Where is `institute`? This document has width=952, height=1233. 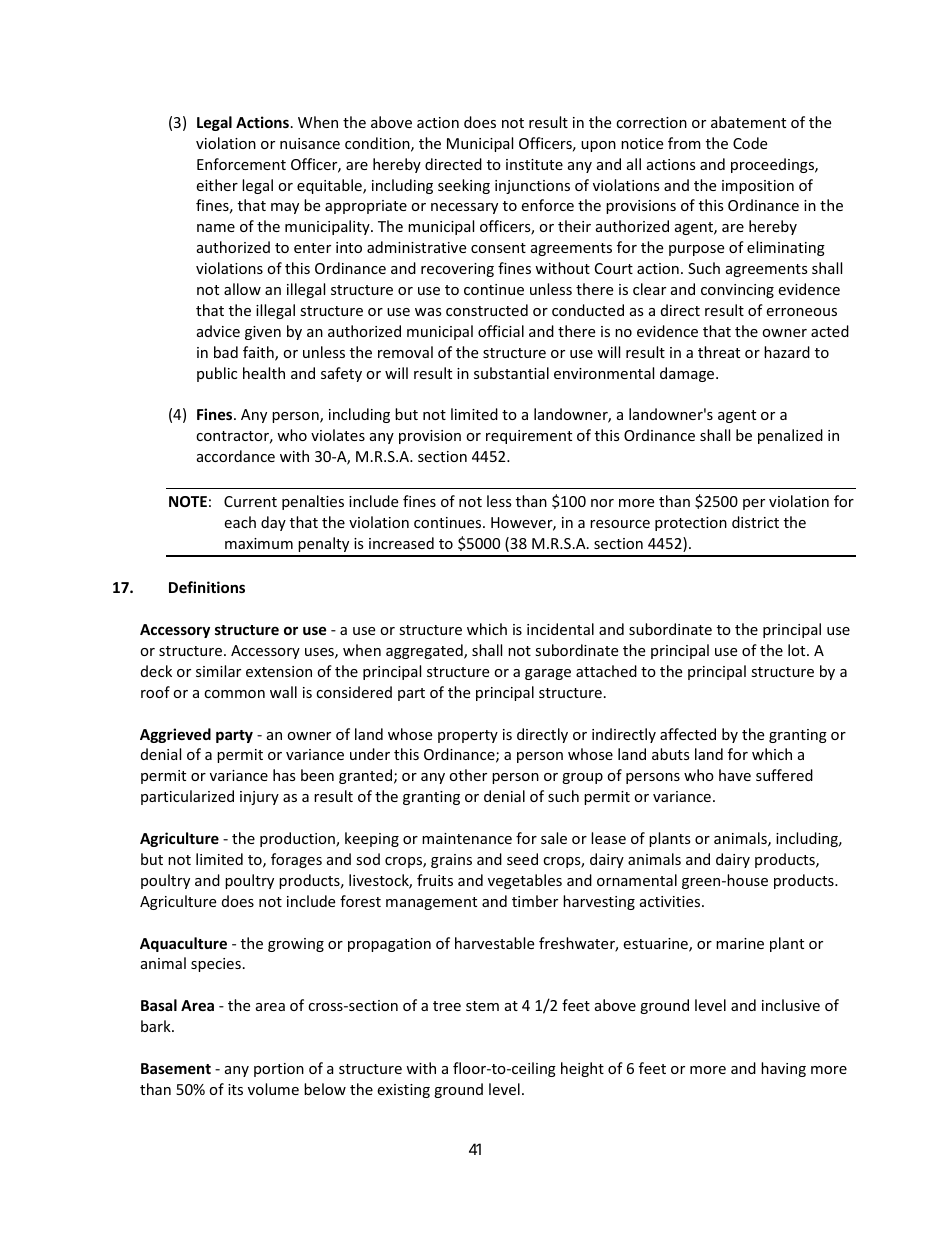
institute is located at coordinates (534, 164).
